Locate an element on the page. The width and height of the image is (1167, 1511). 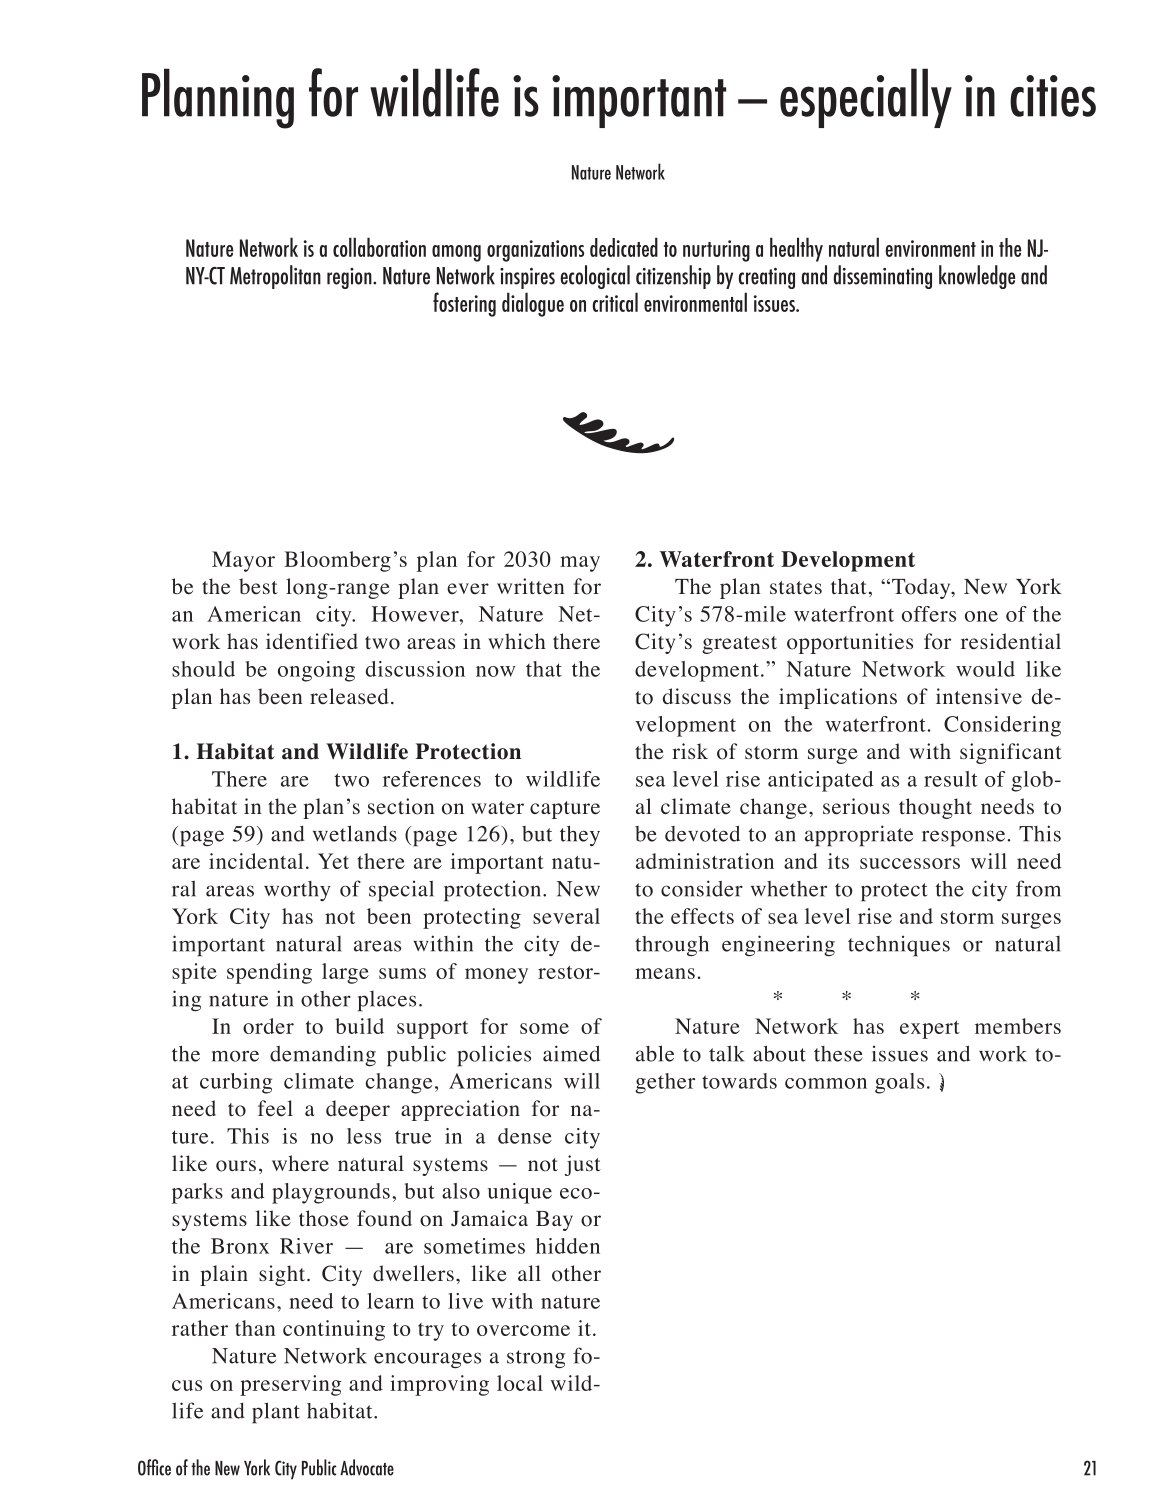
preserving is located at coordinates (290, 1385).
